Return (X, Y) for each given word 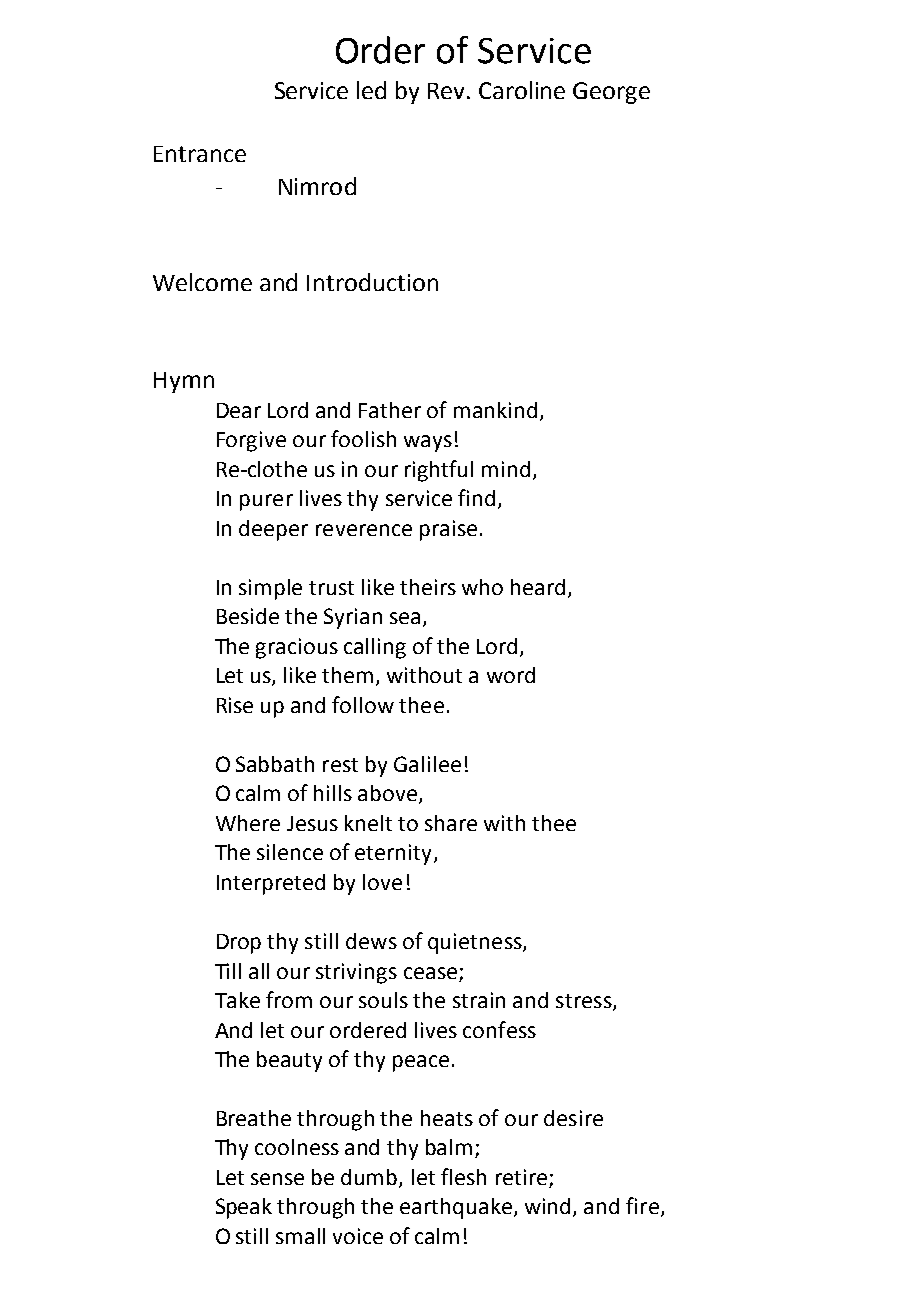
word (511, 675)
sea (405, 618)
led (371, 90)
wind (547, 1206)
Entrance (200, 154)
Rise (235, 705)
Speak (244, 1208)
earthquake (456, 1208)
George (611, 93)
